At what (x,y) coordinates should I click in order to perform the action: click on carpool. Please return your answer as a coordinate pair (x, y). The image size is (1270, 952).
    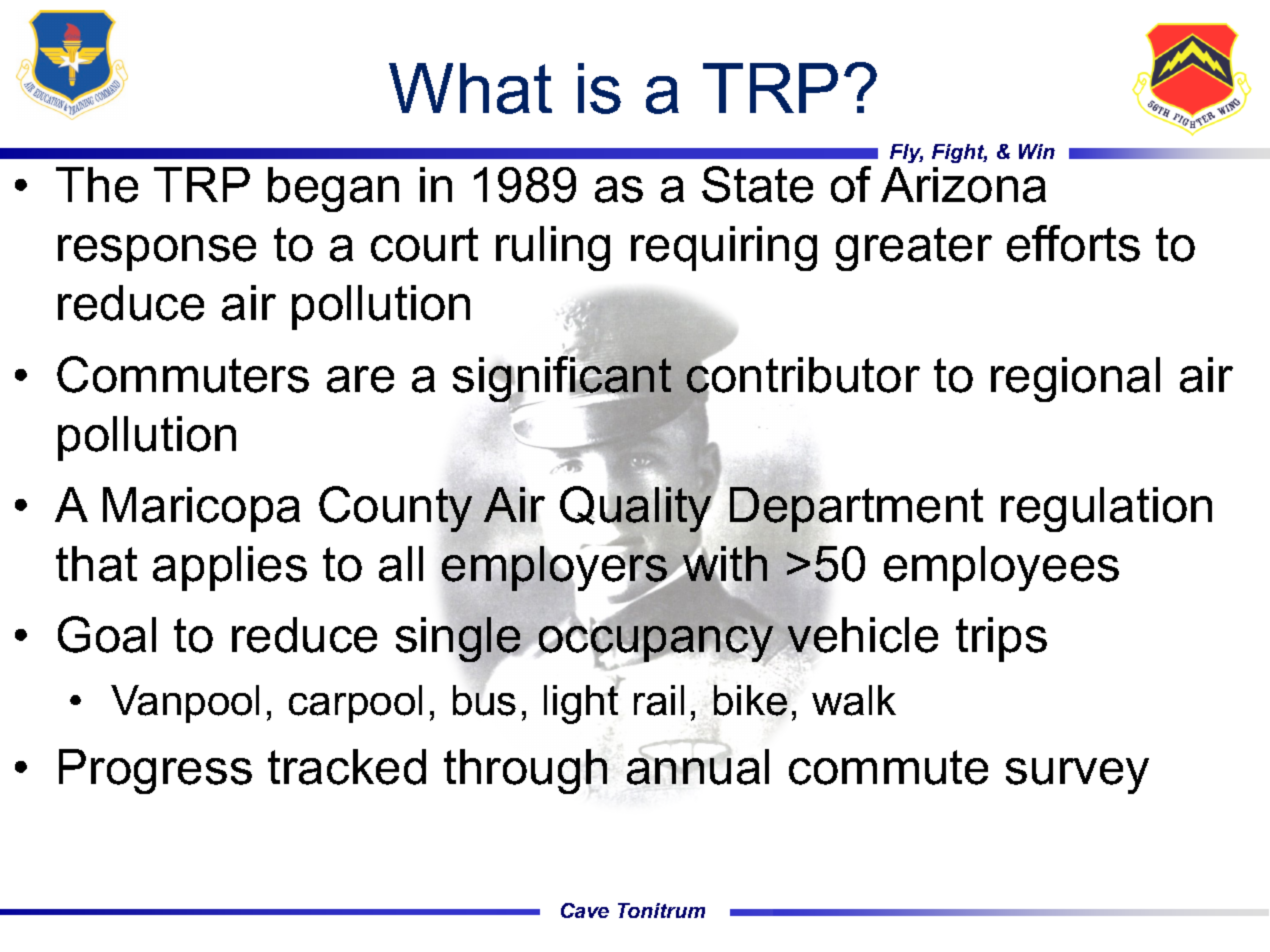
    Looking at the image, I should click on (355, 704).
